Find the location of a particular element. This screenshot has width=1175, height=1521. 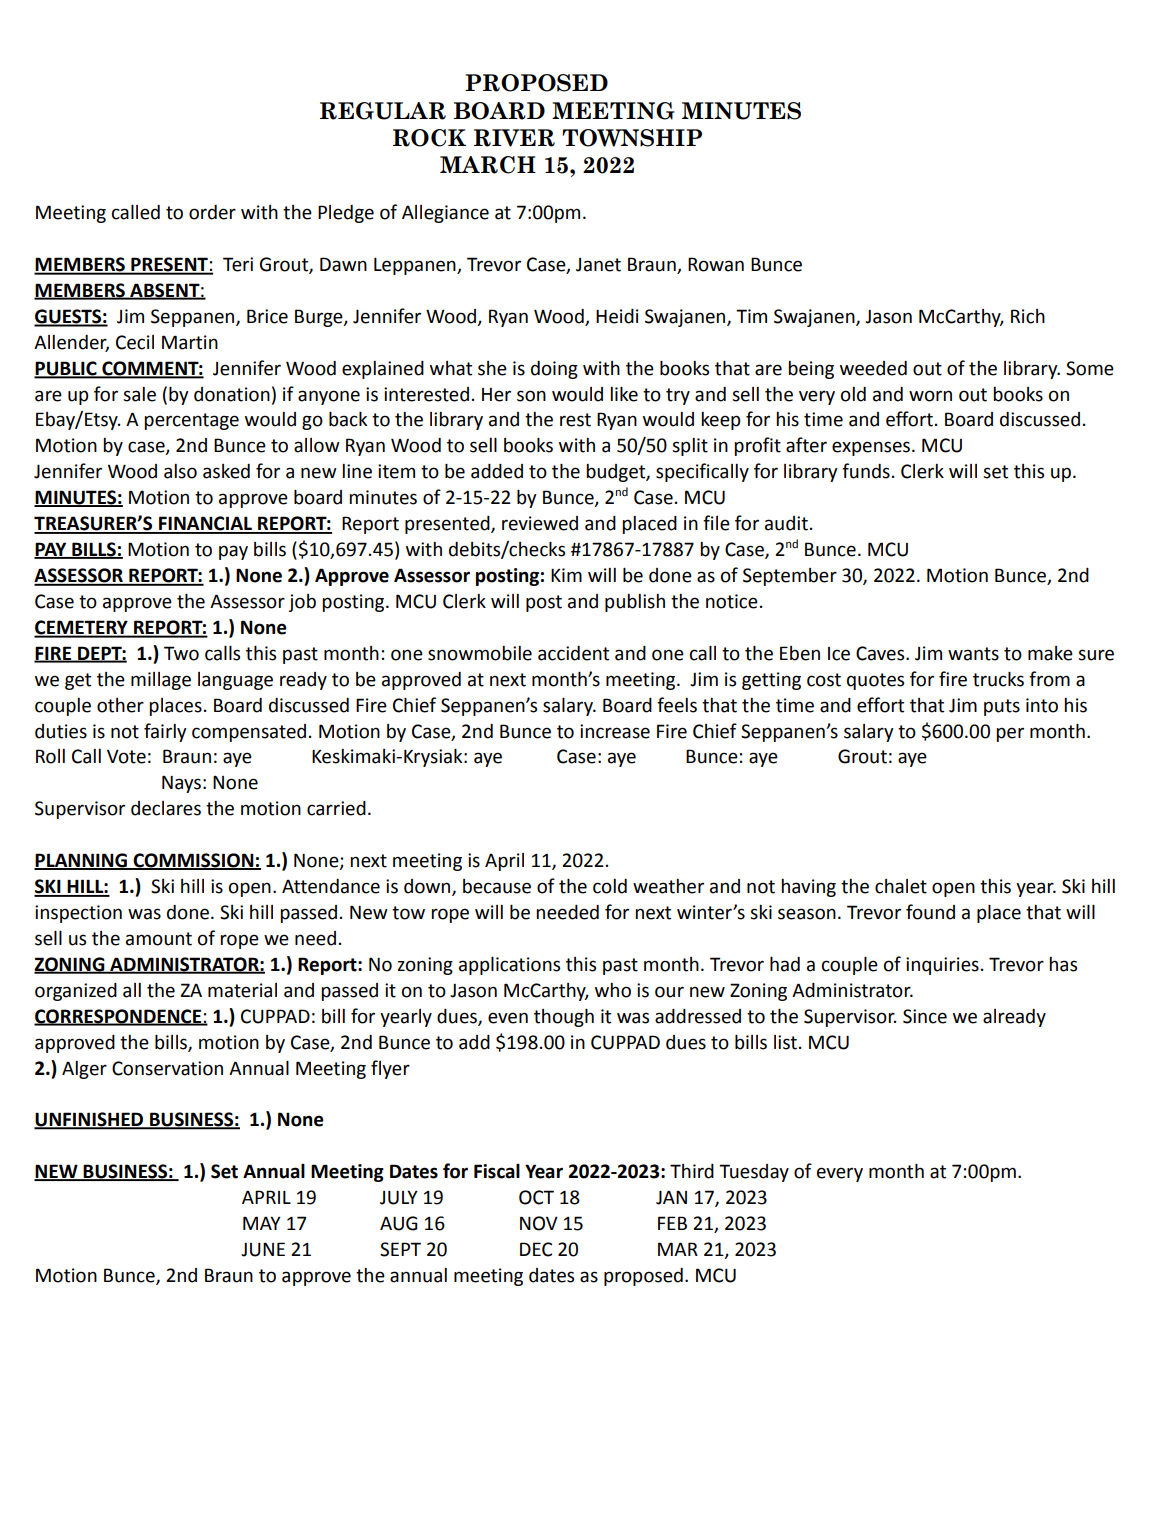

trucks is located at coordinates (998, 679).
